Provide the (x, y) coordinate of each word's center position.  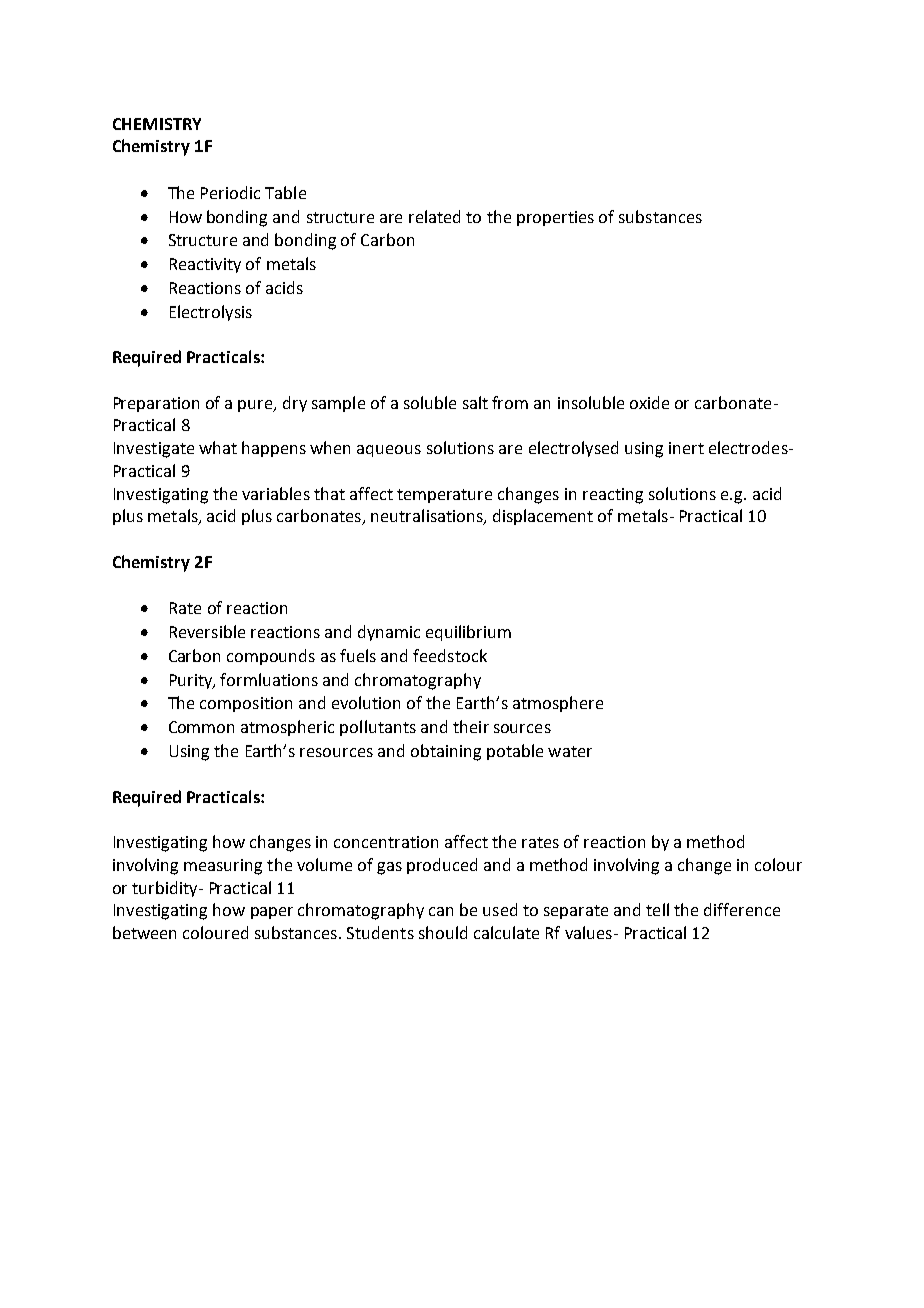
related (434, 216)
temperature (444, 496)
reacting (613, 496)
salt (475, 402)
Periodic (230, 192)
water (570, 751)
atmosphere (558, 704)
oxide (649, 402)
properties (555, 218)
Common (201, 727)
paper (272, 913)
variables (276, 493)
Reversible (207, 631)
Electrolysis (211, 313)
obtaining (446, 752)
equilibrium (468, 633)
